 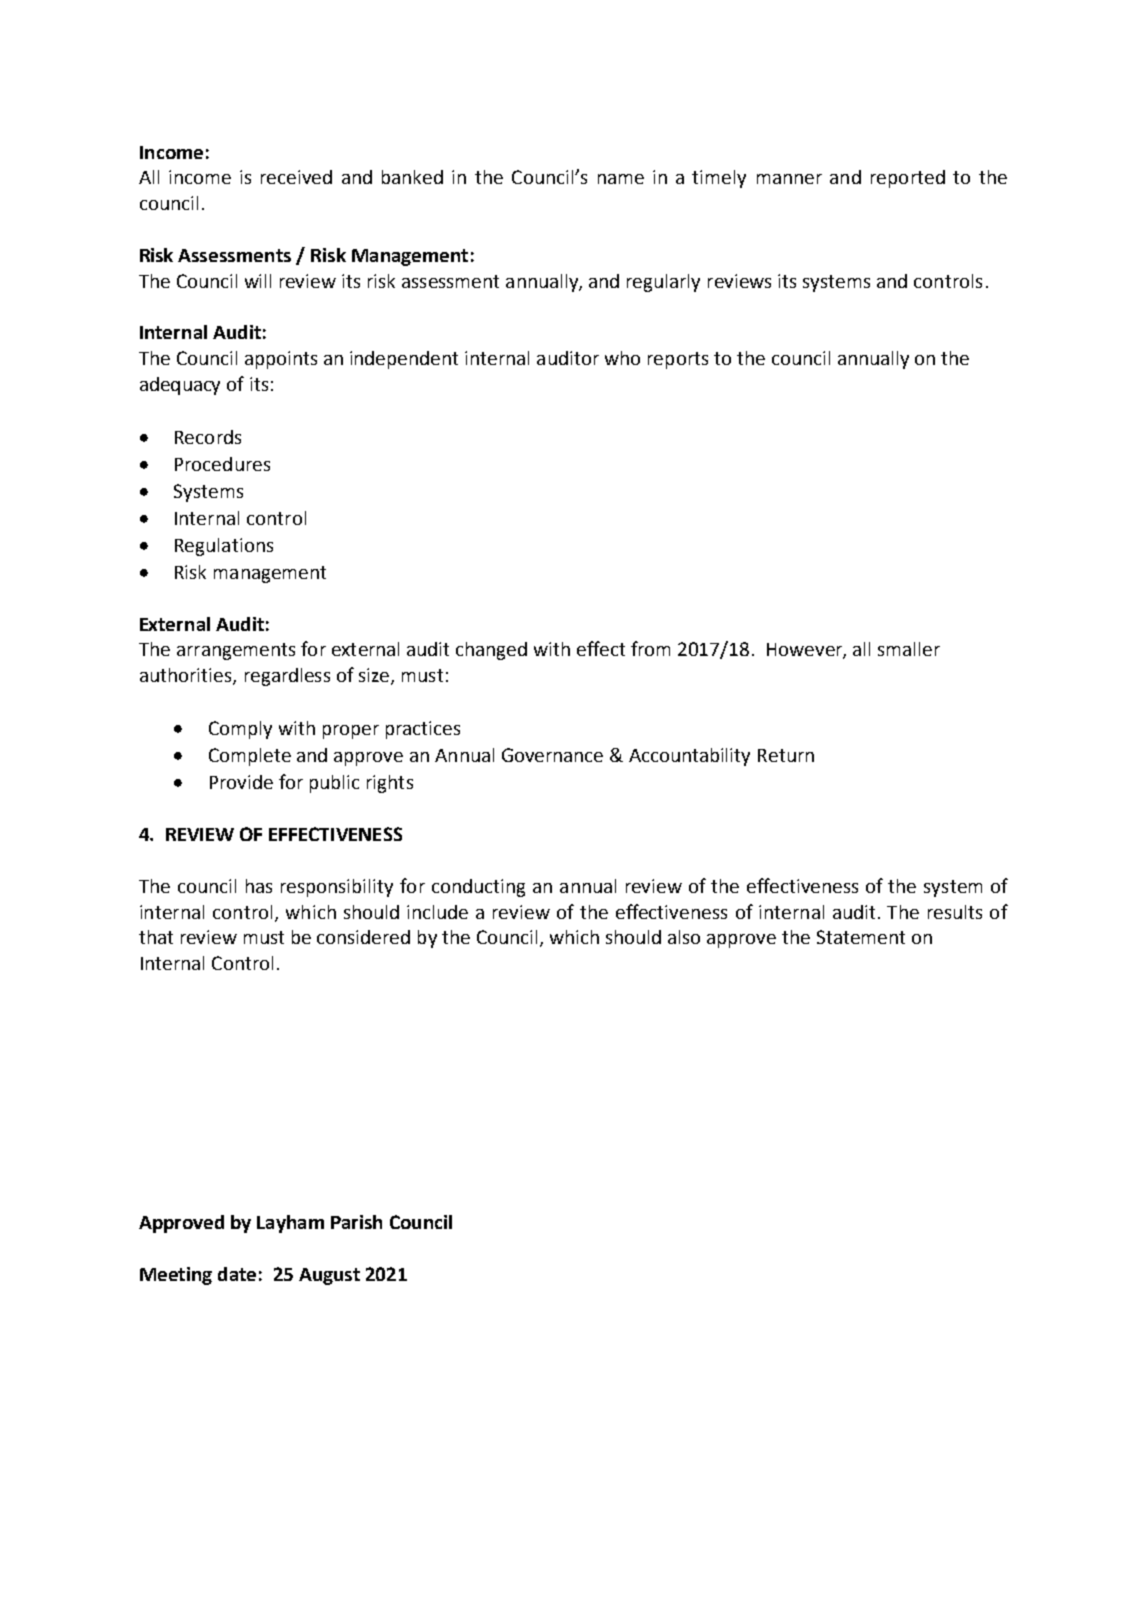 I want to click on received, so click(x=296, y=177).
